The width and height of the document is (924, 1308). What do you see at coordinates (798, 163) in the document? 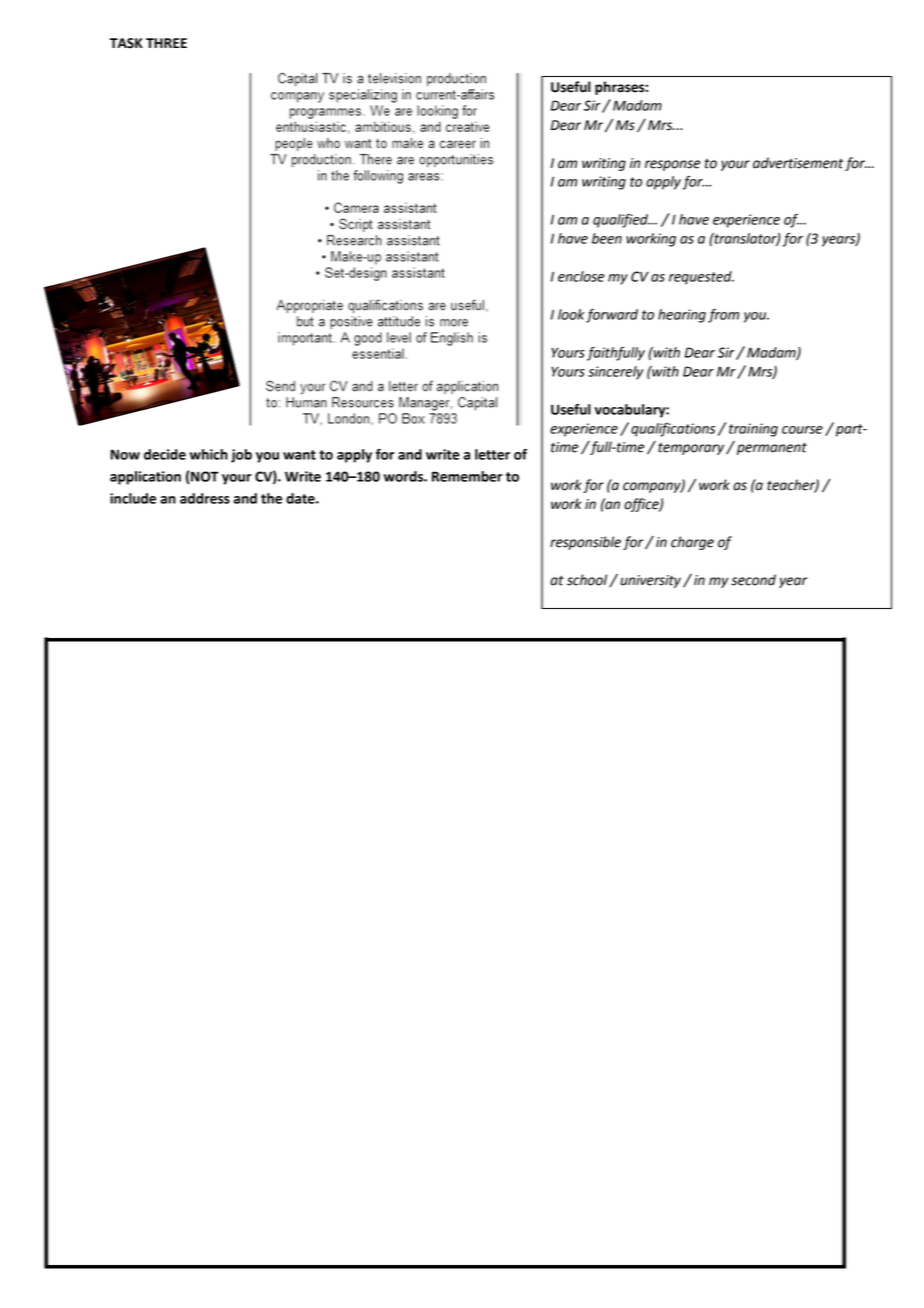
I see `advertisement` at bounding box center [798, 163].
